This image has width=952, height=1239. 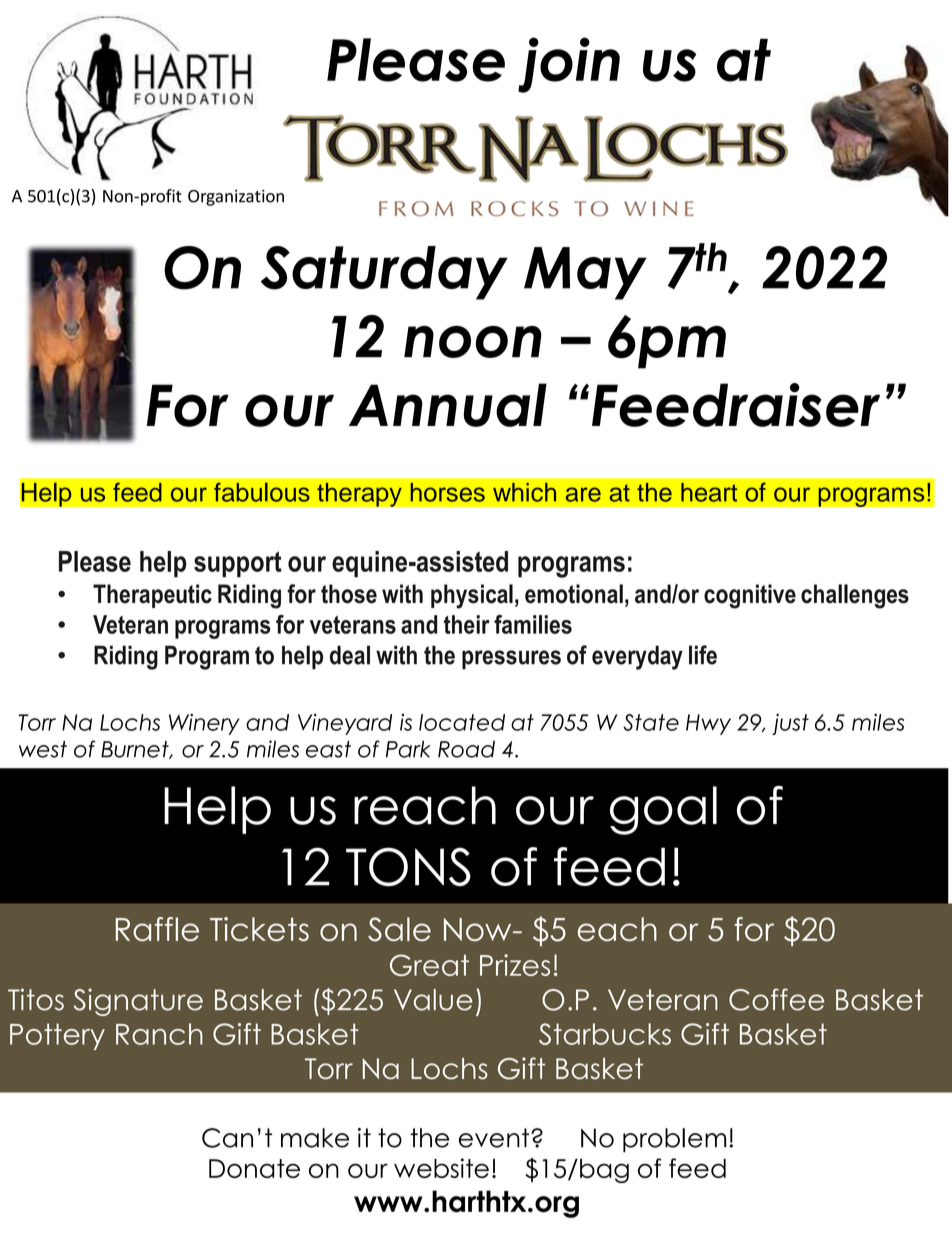 I want to click on Saturday, so click(x=384, y=273).
